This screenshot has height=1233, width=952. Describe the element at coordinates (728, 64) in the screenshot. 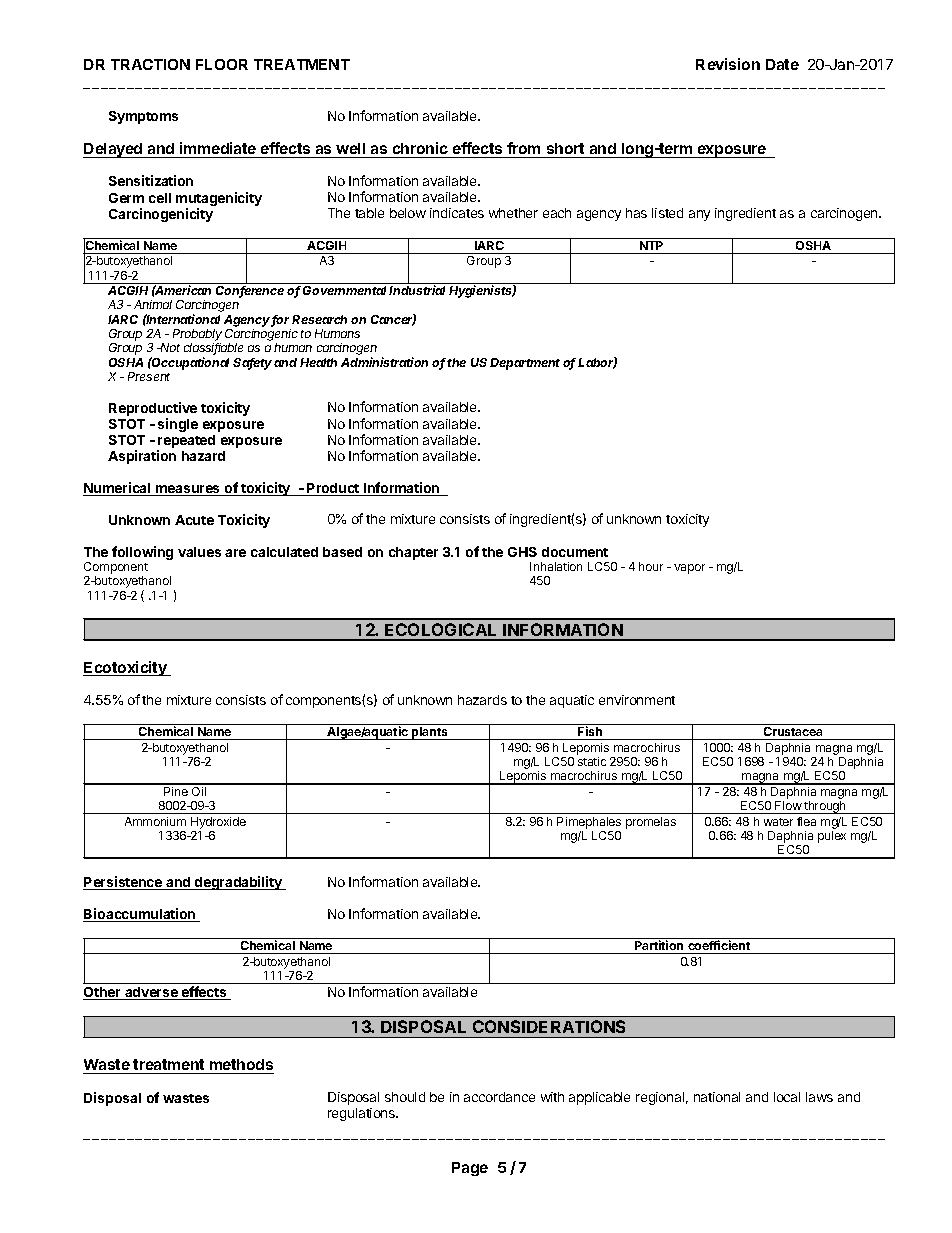

I see `Revision` at that location.
